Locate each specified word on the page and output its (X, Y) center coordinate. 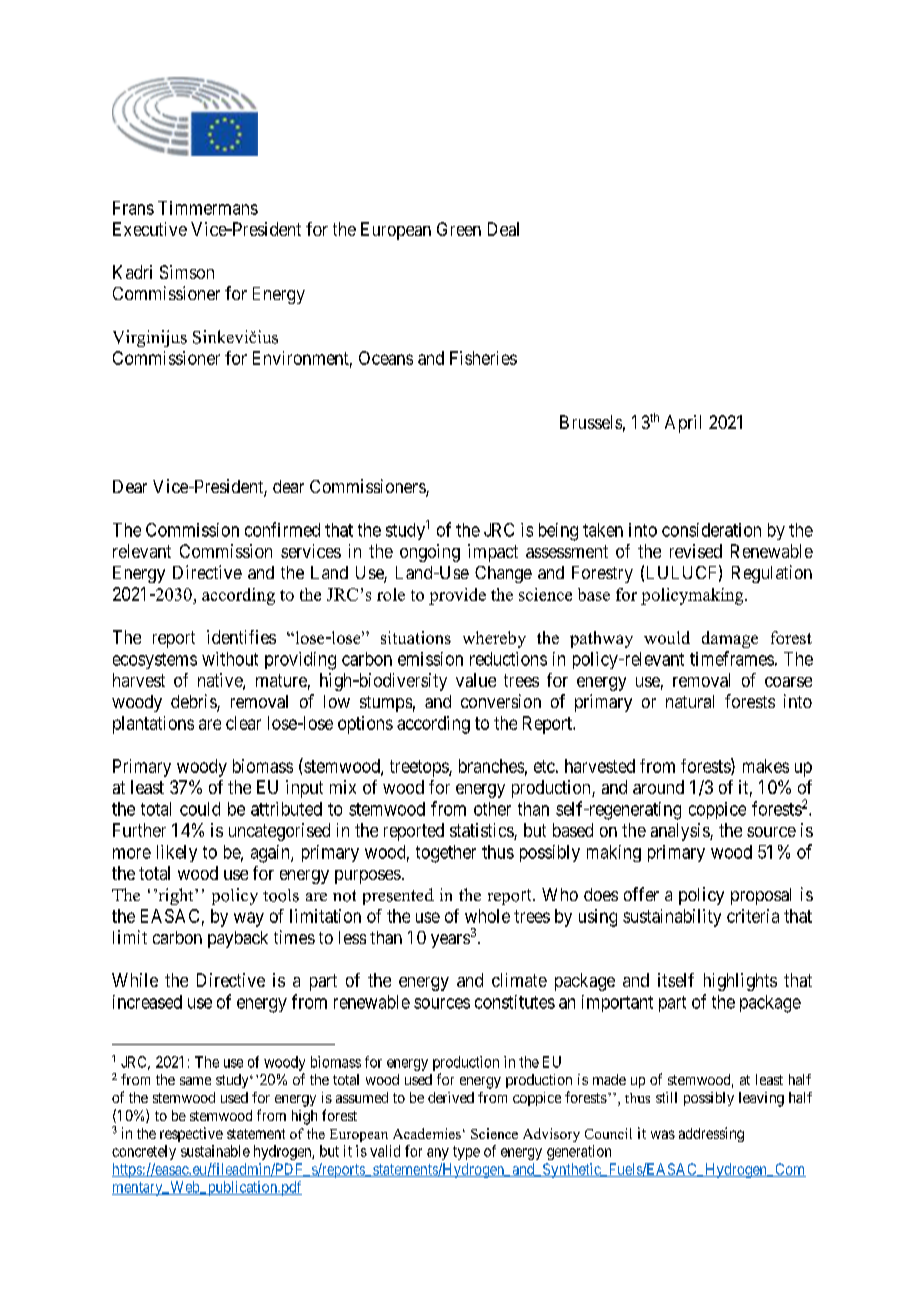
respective (191, 1134)
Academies (427, 1133)
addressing (711, 1134)
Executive (150, 229)
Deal (503, 229)
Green (459, 229)
